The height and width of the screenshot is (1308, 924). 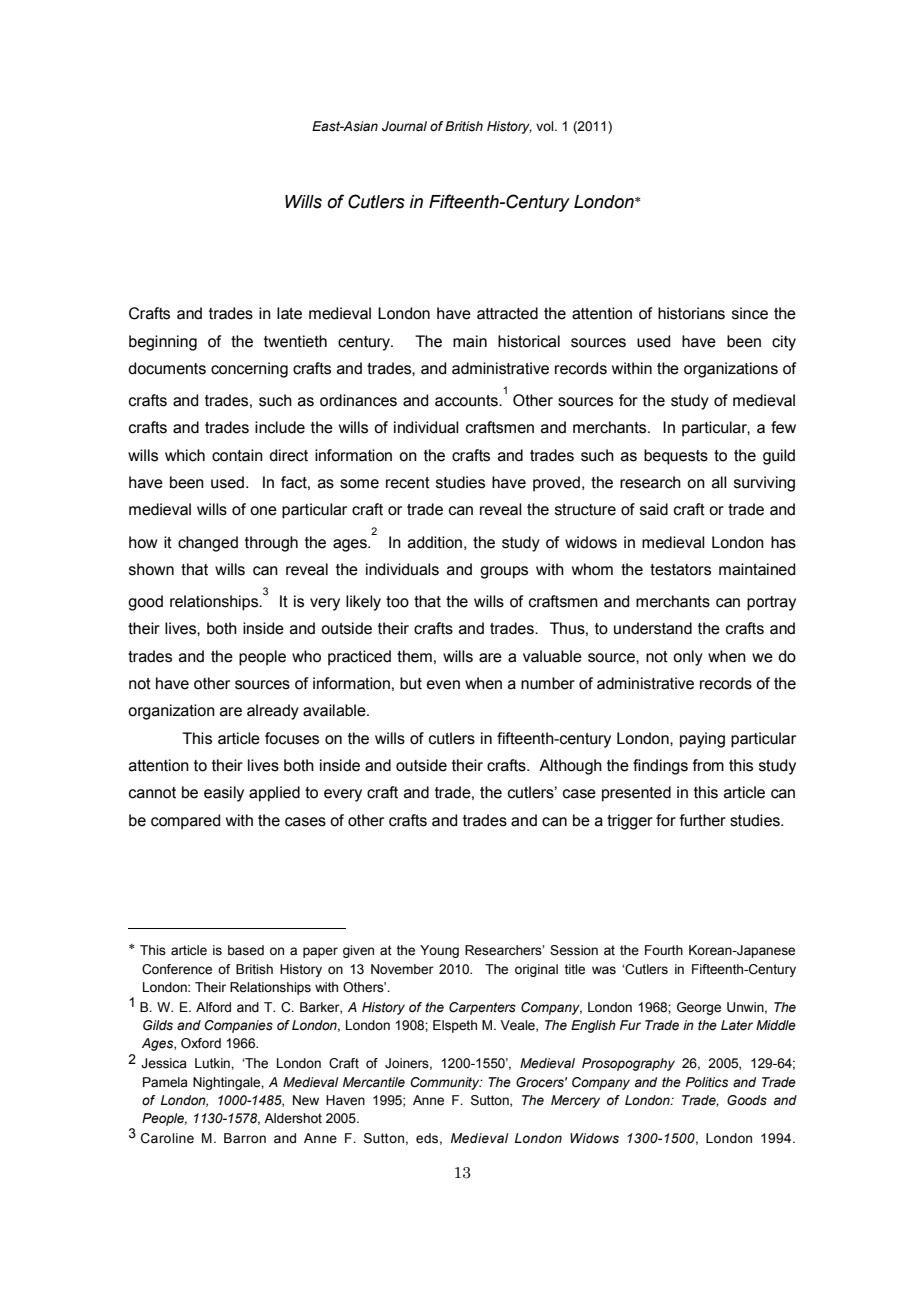 What do you see at coordinates (249, 370) in the screenshot?
I see `concerning` at bounding box center [249, 370].
